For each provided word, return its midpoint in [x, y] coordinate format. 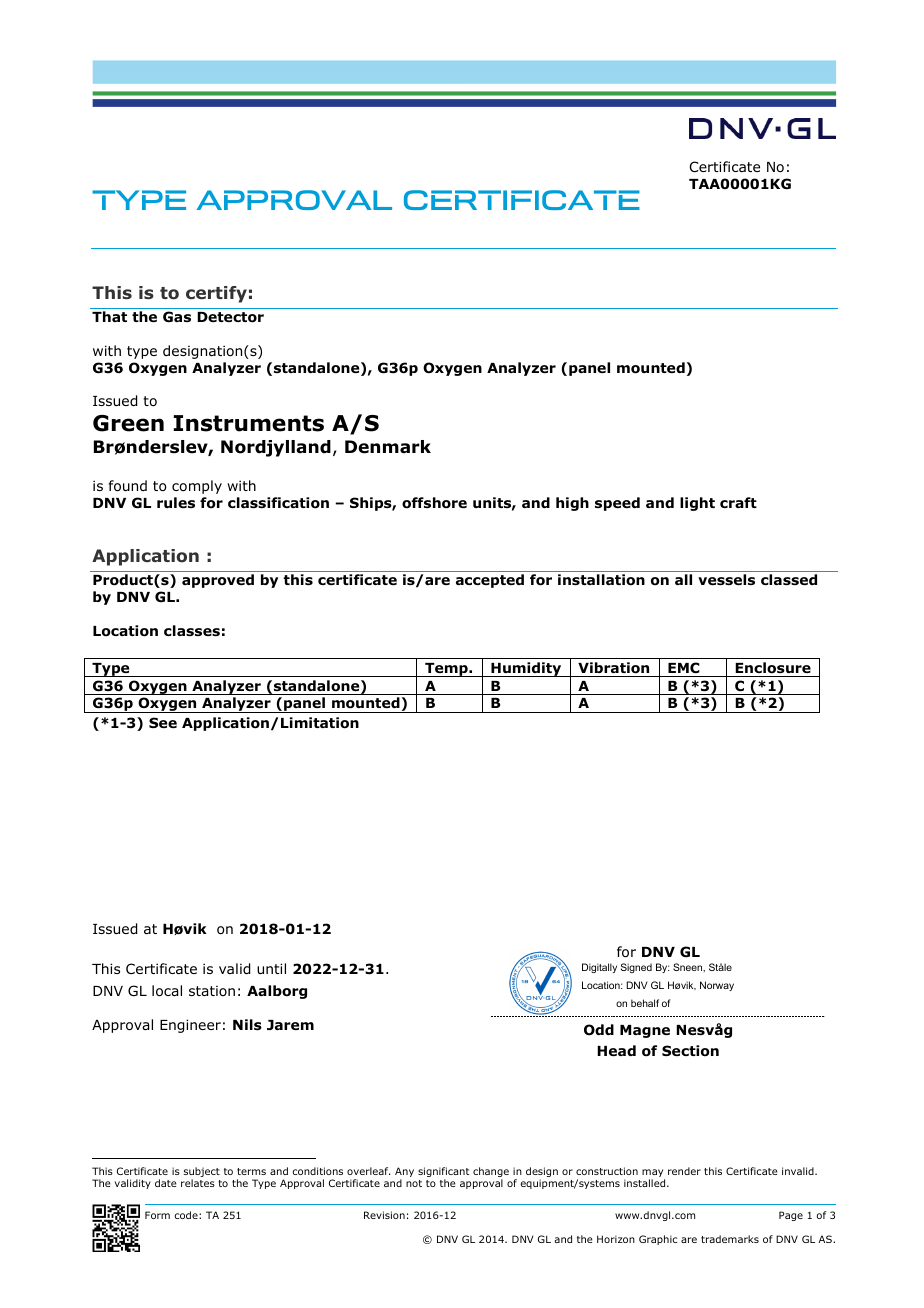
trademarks [730, 1239]
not [414, 1183]
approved [218, 581]
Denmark [388, 447]
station [212, 991]
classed [789, 580]
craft [738, 502]
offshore [434, 503]
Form [157, 1215]
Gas [177, 317]
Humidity [526, 669]
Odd [599, 1030]
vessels [726, 580]
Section [690, 1051]
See [163, 722]
